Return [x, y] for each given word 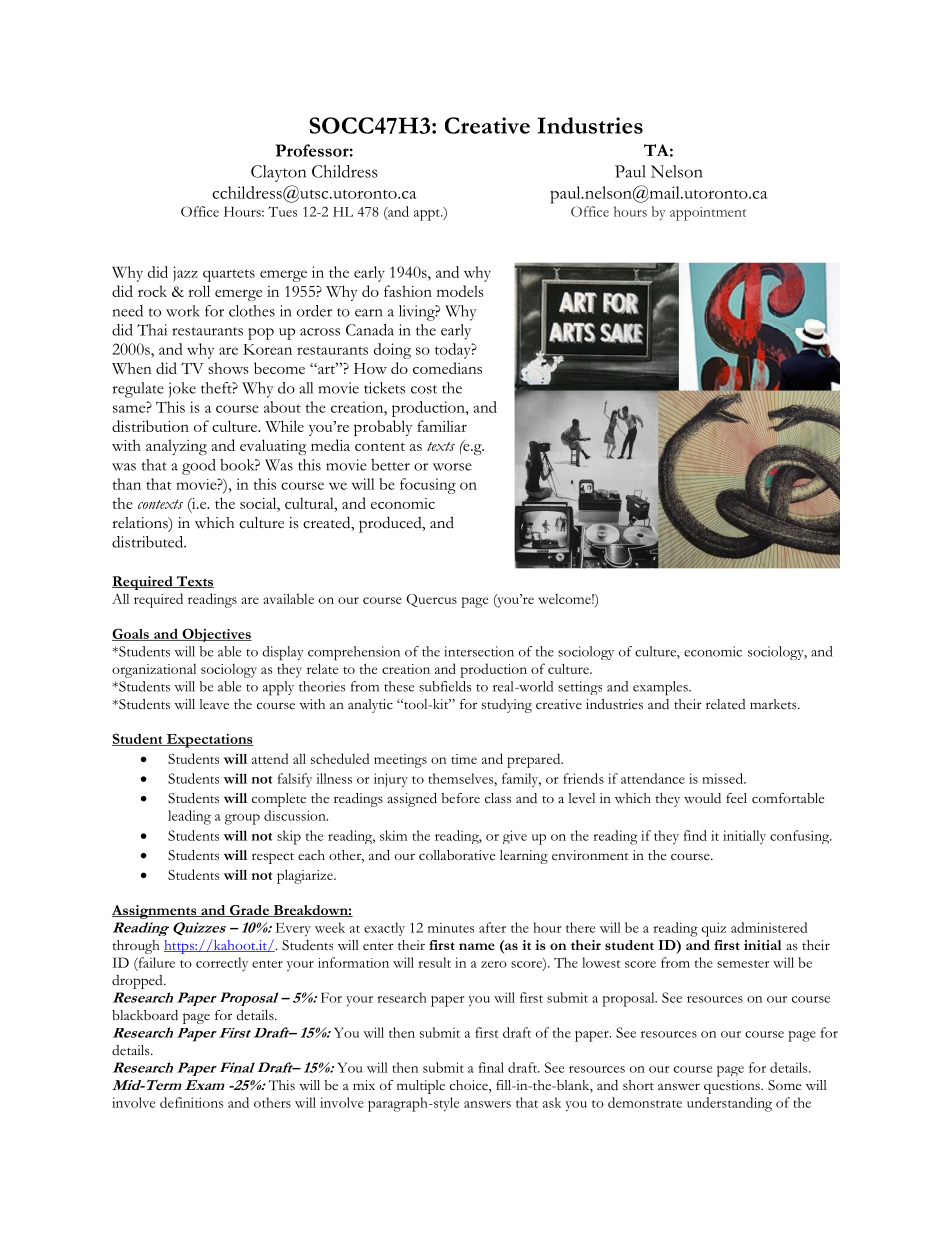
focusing [428, 486]
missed [723, 778]
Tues [282, 211]
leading [189, 817]
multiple [421, 1087]
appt [428, 215]
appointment [708, 214]
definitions [191, 1102]
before [460, 798]
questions [733, 1087]
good [199, 467]
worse [452, 467]
